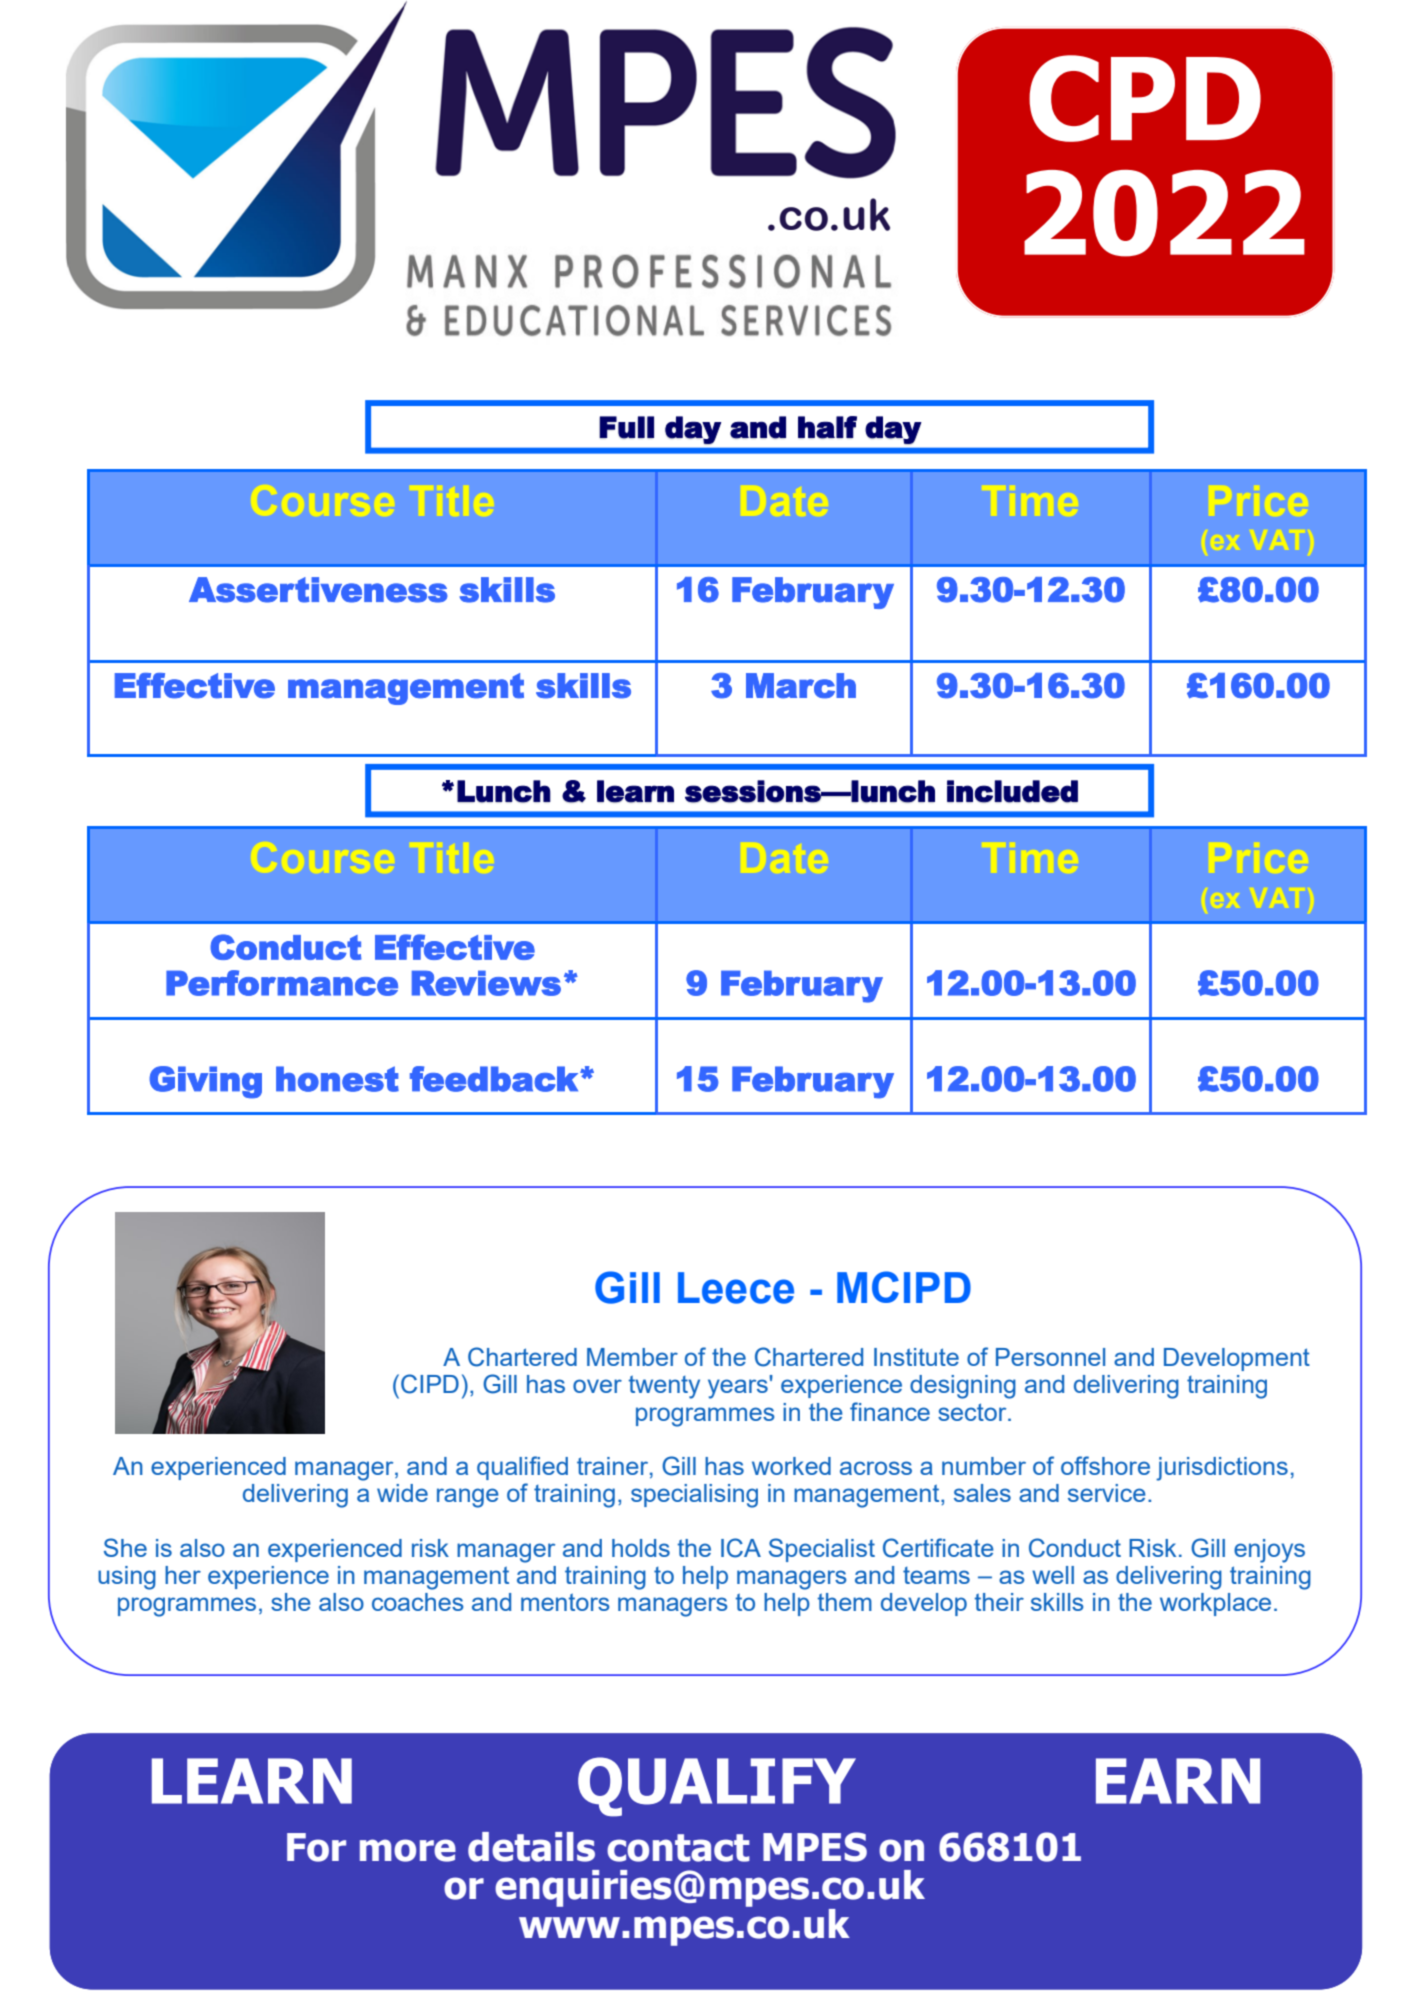 The image size is (1419, 2007). What do you see at coordinates (827, 427) in the screenshot?
I see `half` at bounding box center [827, 427].
